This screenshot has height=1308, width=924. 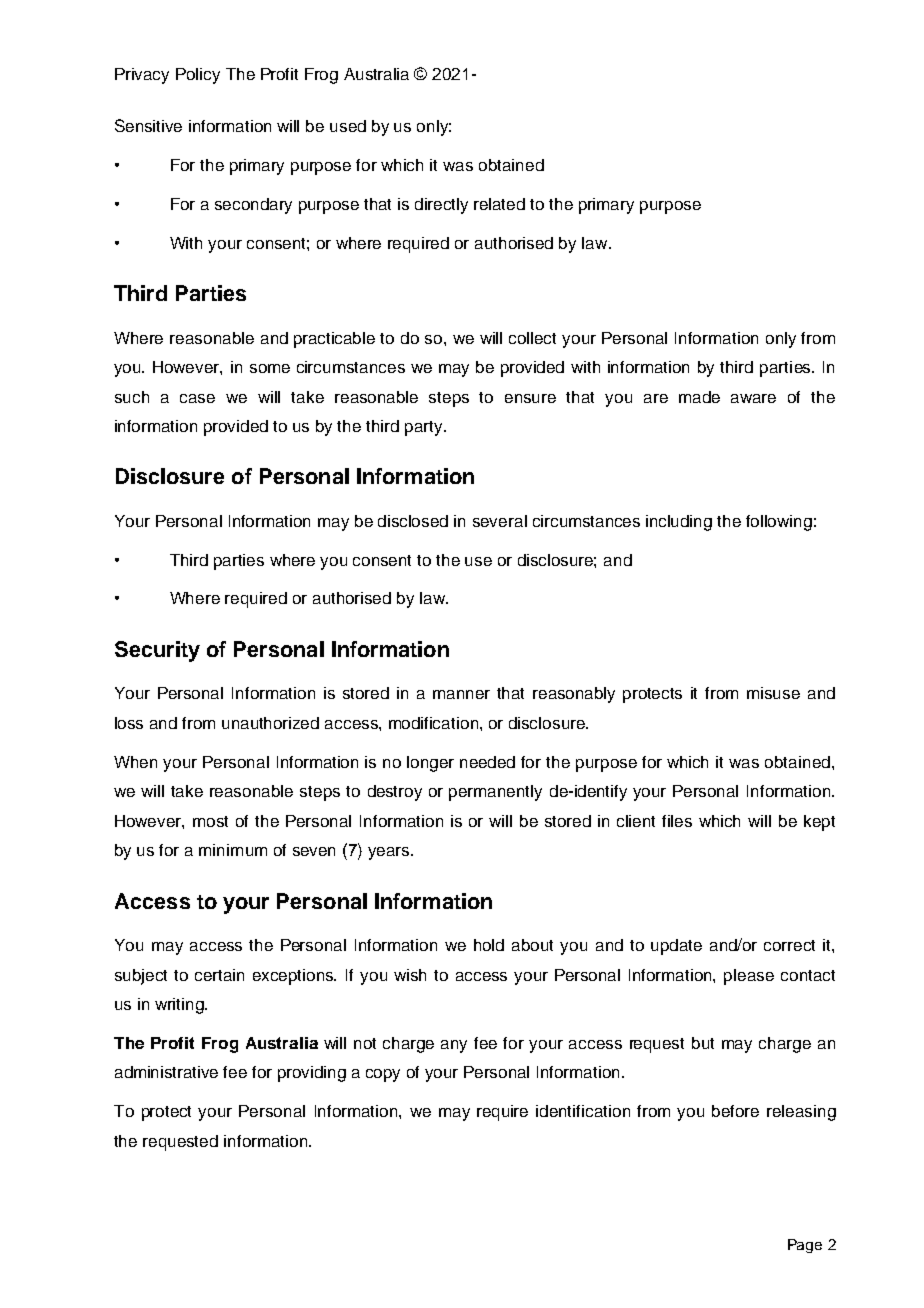 What do you see at coordinates (198, 76) in the screenshot?
I see `Policy` at bounding box center [198, 76].
